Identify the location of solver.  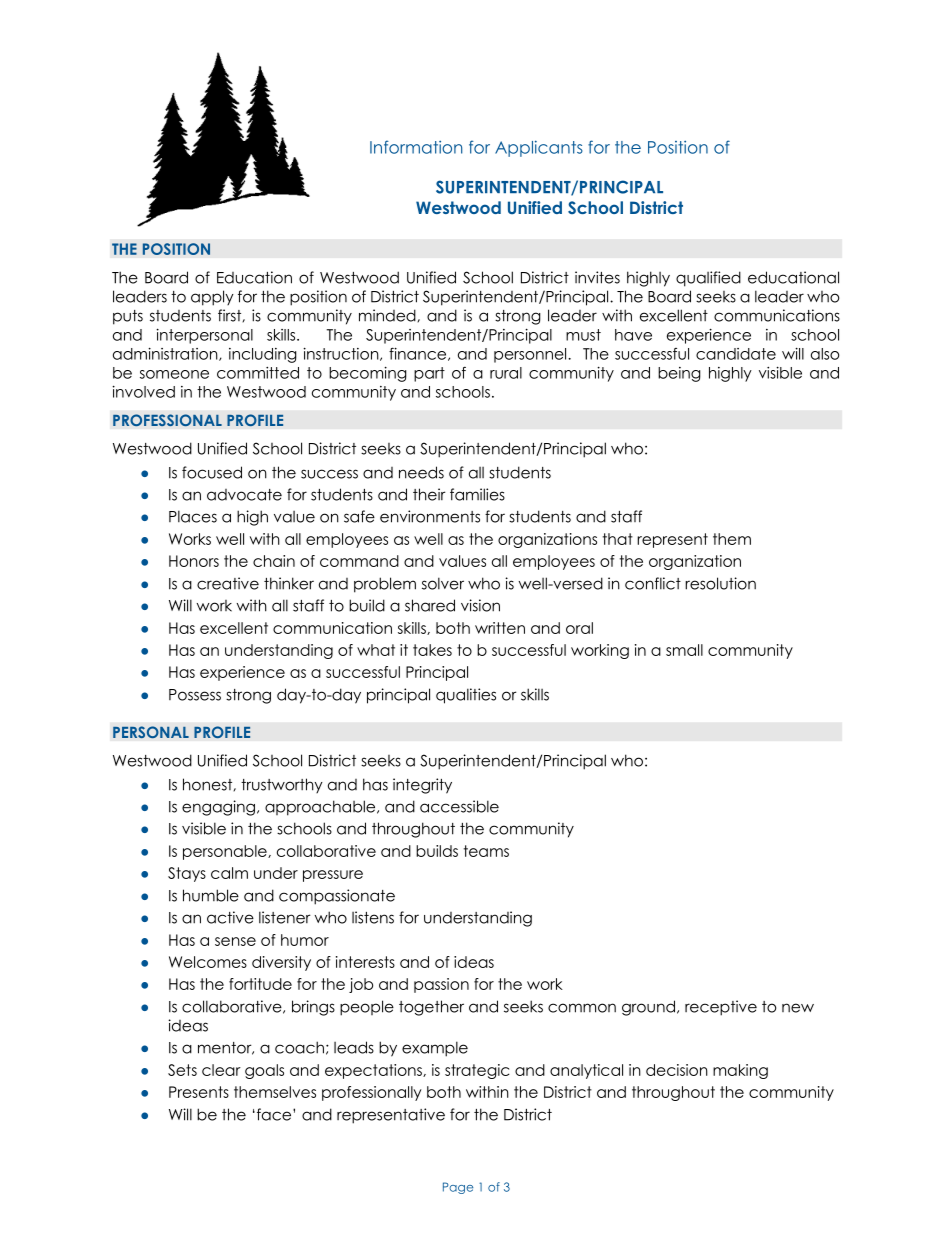
(443, 583).
